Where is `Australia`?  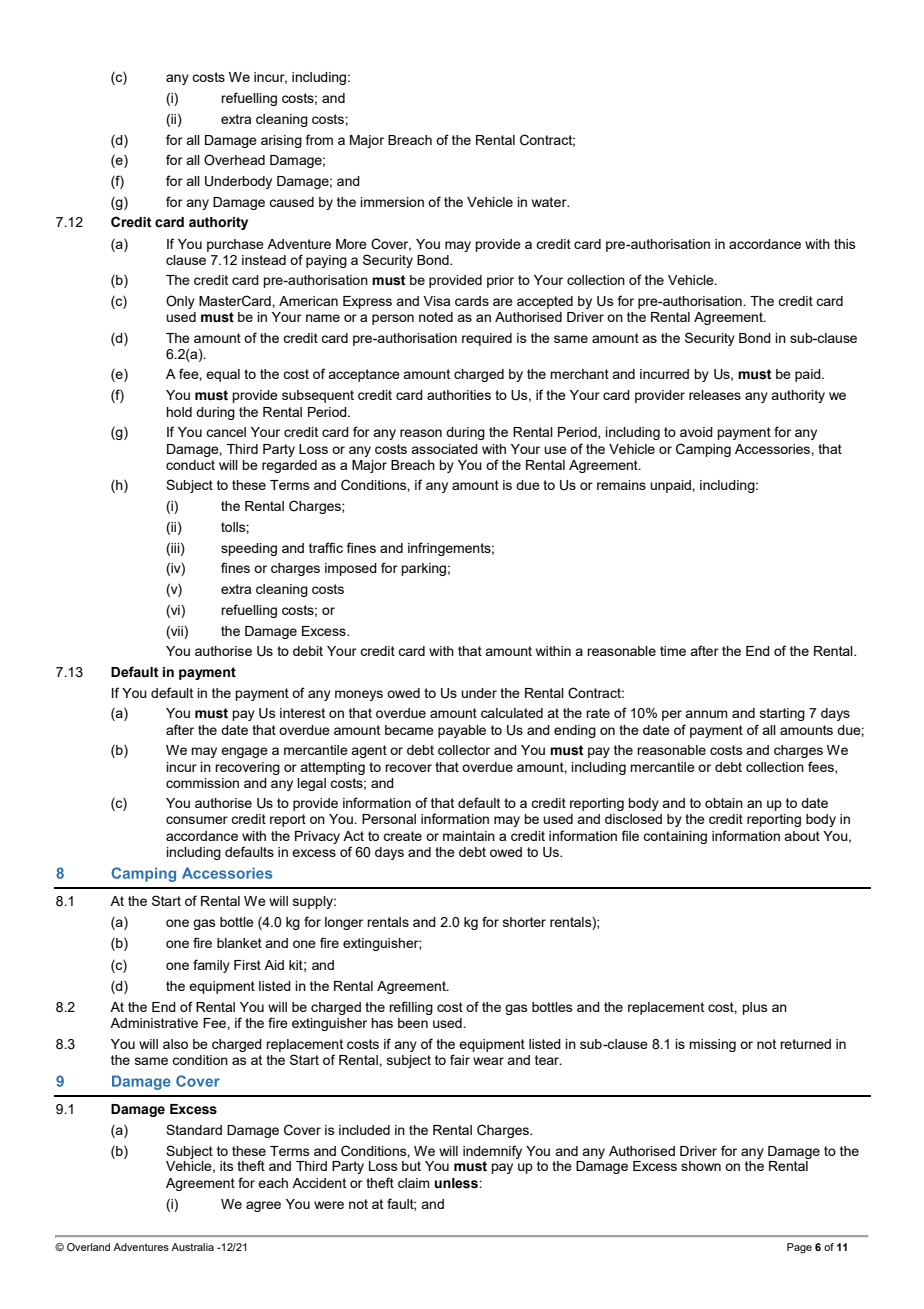
Australia is located at coordinates (192, 1247).
